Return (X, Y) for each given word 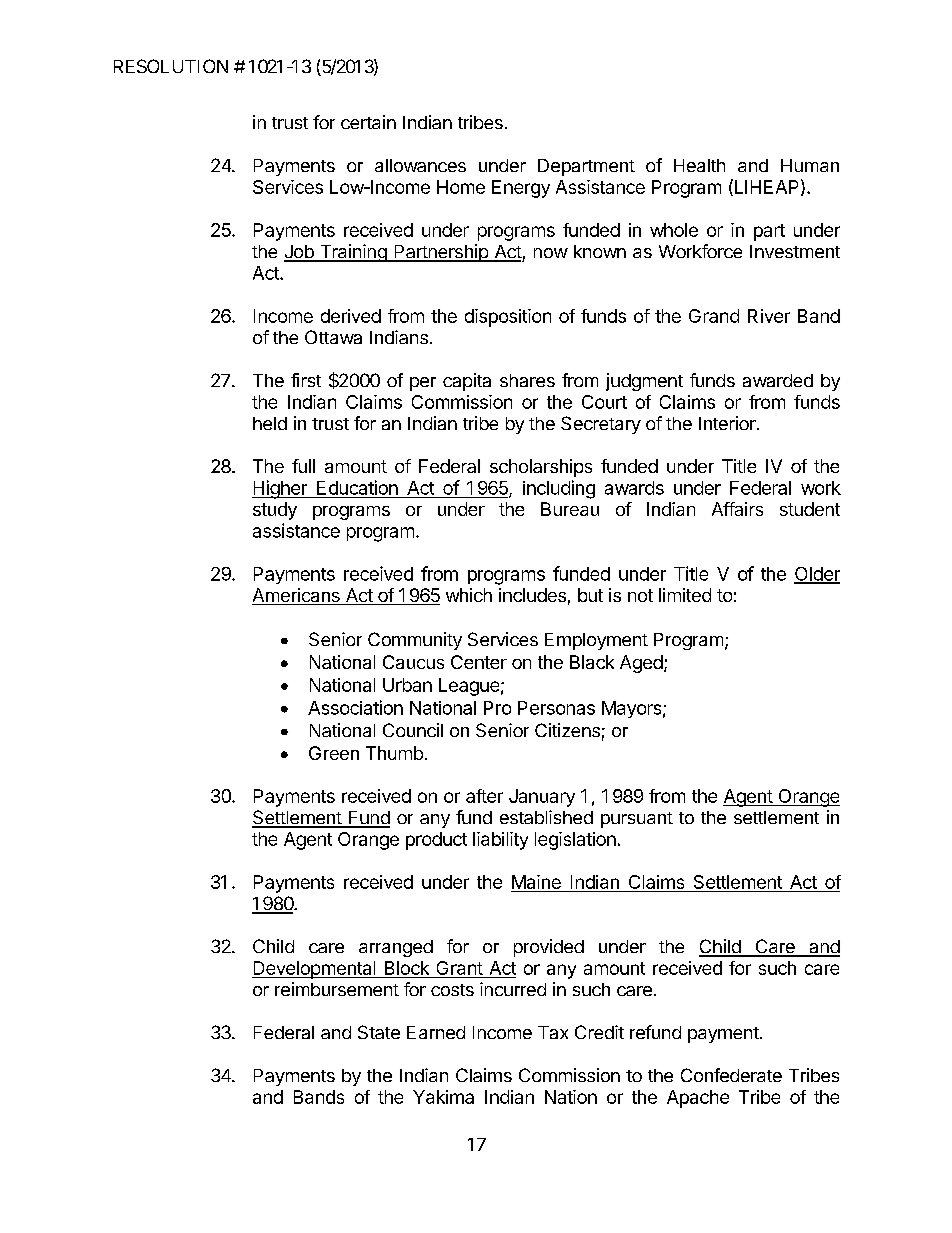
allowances (420, 165)
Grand (714, 316)
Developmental (315, 970)
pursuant (637, 820)
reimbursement (337, 989)
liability (500, 841)
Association (355, 707)
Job (300, 253)
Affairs (737, 509)
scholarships (541, 468)
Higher (280, 489)
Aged (641, 664)
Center (479, 662)
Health (699, 165)
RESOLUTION (171, 66)
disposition (508, 318)
